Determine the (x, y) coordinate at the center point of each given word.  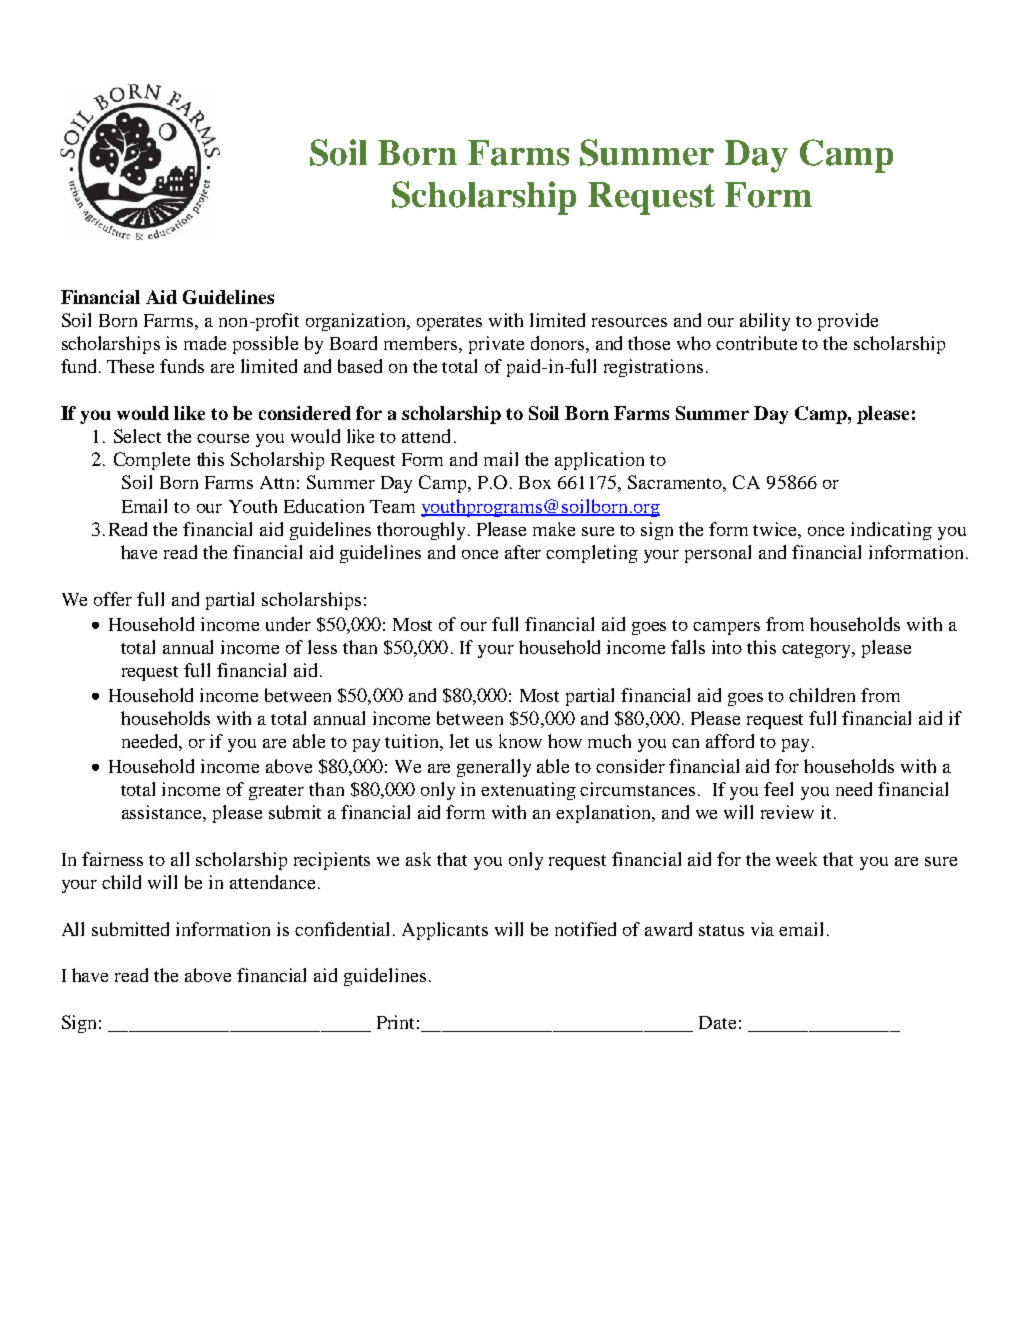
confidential (344, 929)
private (496, 345)
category (818, 650)
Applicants (445, 931)
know (520, 741)
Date (717, 1022)
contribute (756, 343)
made (205, 343)
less (322, 647)
